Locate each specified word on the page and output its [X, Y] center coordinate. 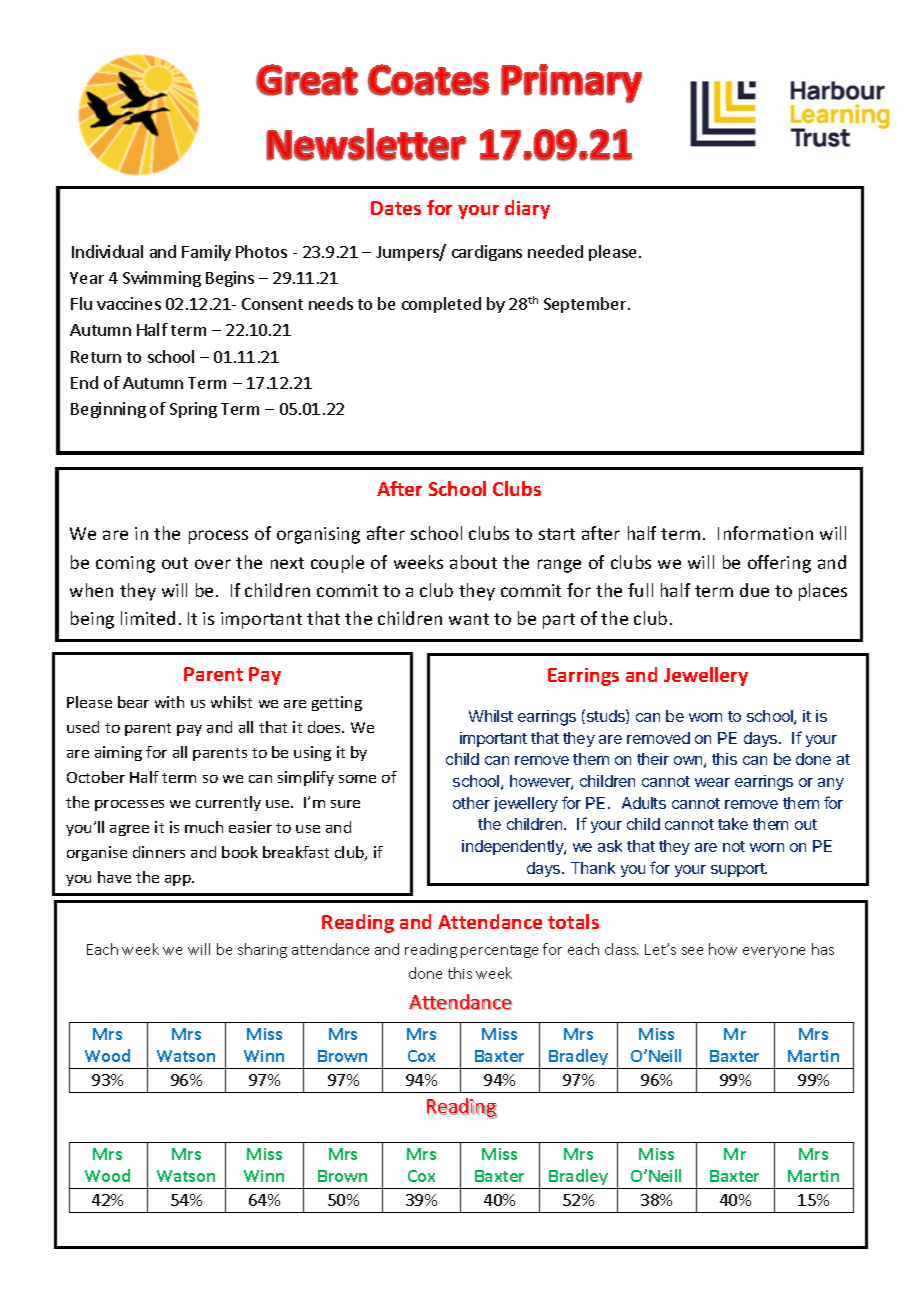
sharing [262, 950]
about [473, 562]
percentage [499, 951]
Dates [396, 208]
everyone [774, 952]
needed [555, 251]
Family [206, 253]
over [213, 564]
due [754, 590]
